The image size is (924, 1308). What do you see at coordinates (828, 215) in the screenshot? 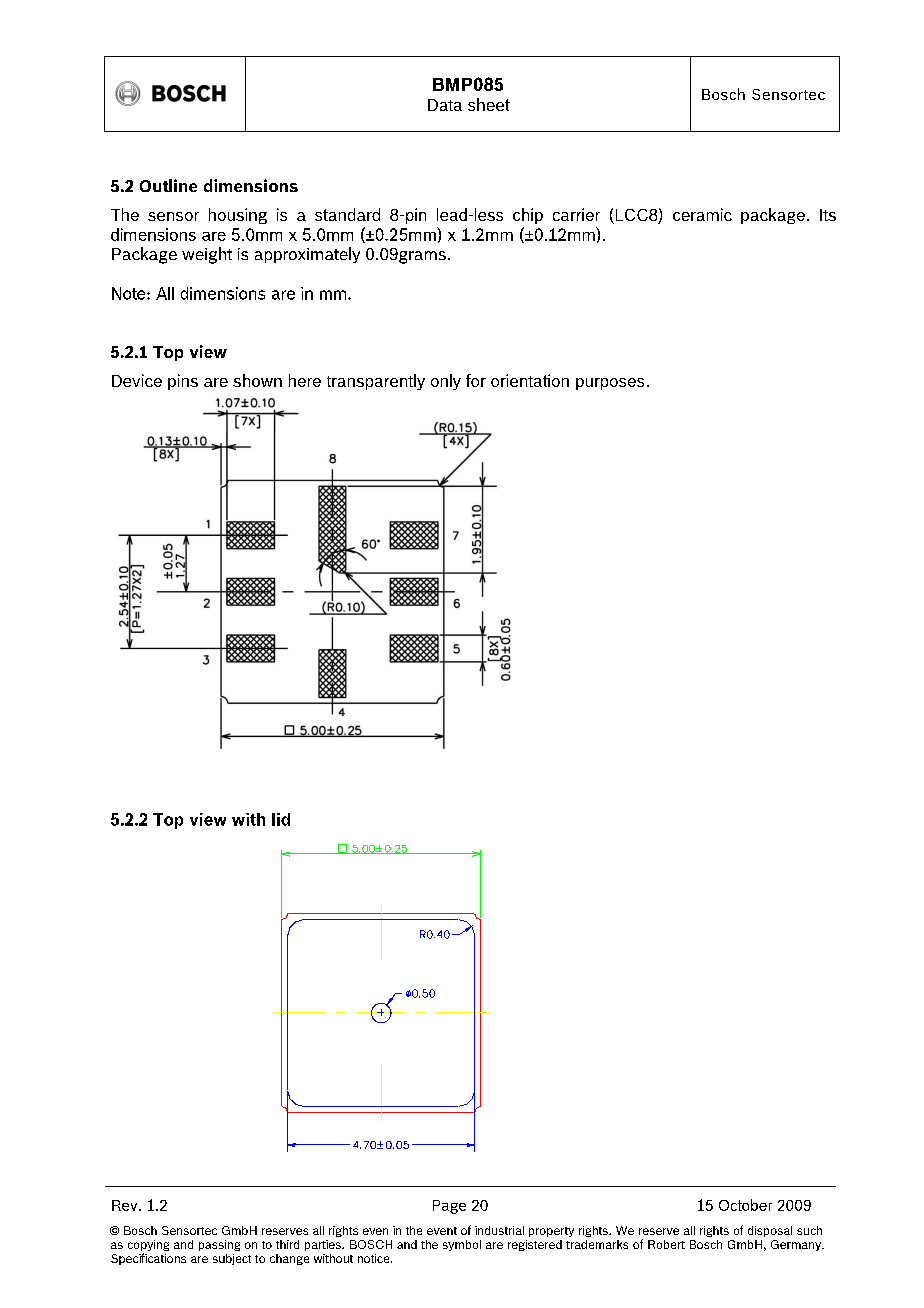
I see `Its` at bounding box center [828, 215].
